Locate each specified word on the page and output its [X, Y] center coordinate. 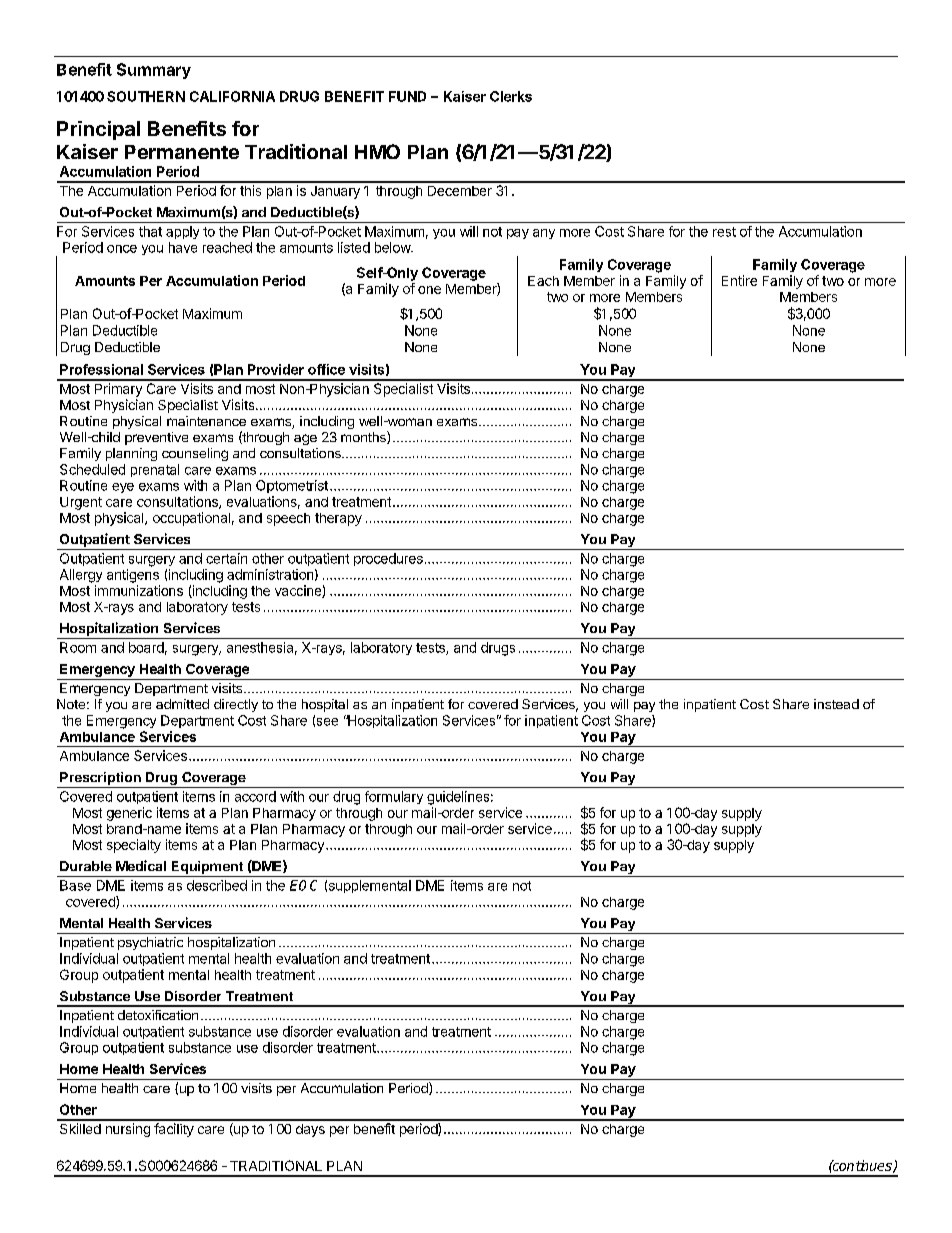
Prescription [100, 780]
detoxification [158, 1015]
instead [836, 704]
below [393, 247]
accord [255, 796]
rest [724, 232]
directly [236, 705]
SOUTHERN [146, 96]
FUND [407, 96]
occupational [191, 519]
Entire [739, 280]
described [217, 885]
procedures [388, 559]
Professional [101, 369]
